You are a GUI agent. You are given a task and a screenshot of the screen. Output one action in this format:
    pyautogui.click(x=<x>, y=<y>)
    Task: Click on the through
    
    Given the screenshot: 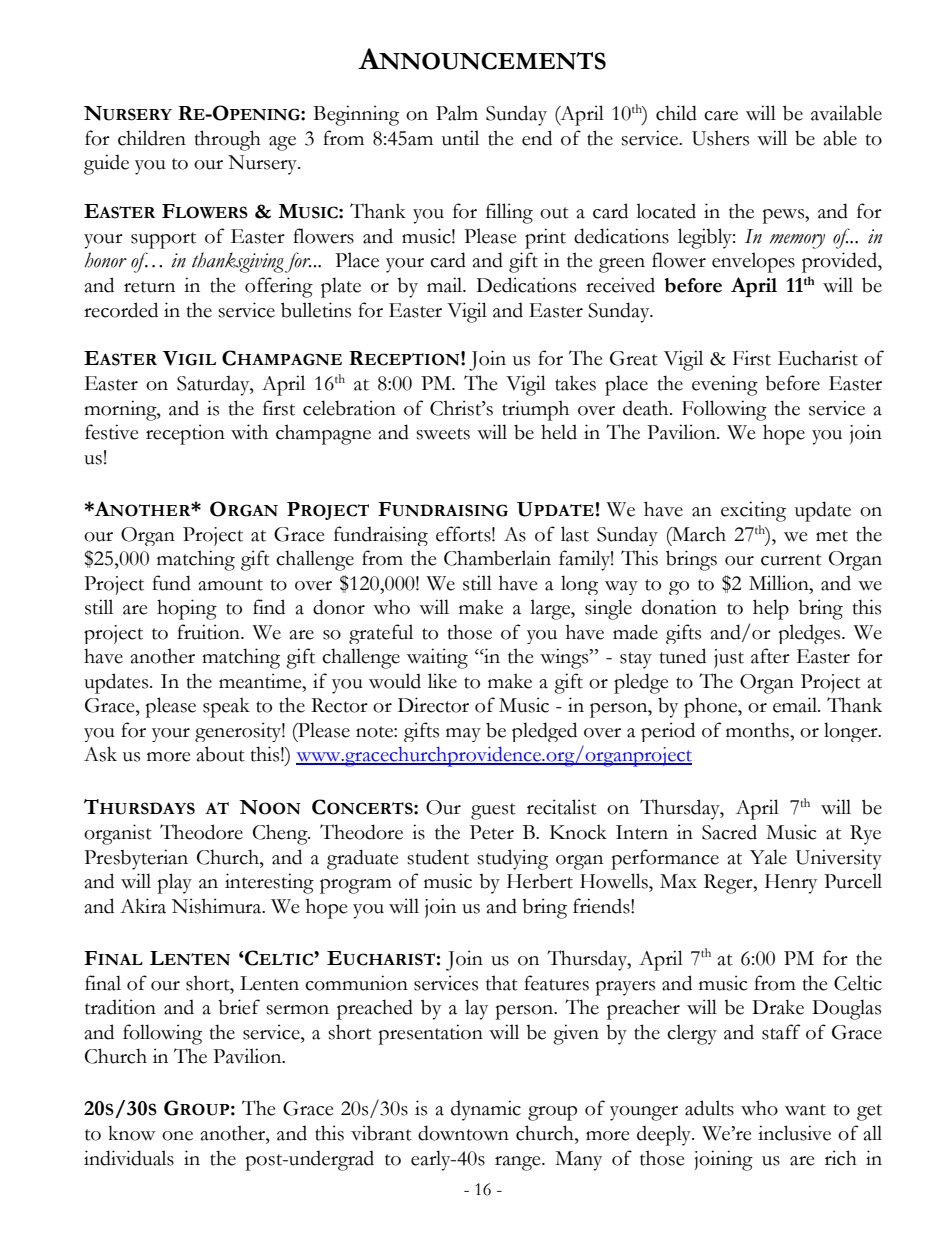 What is the action you would take?
    pyautogui.click(x=228, y=140)
